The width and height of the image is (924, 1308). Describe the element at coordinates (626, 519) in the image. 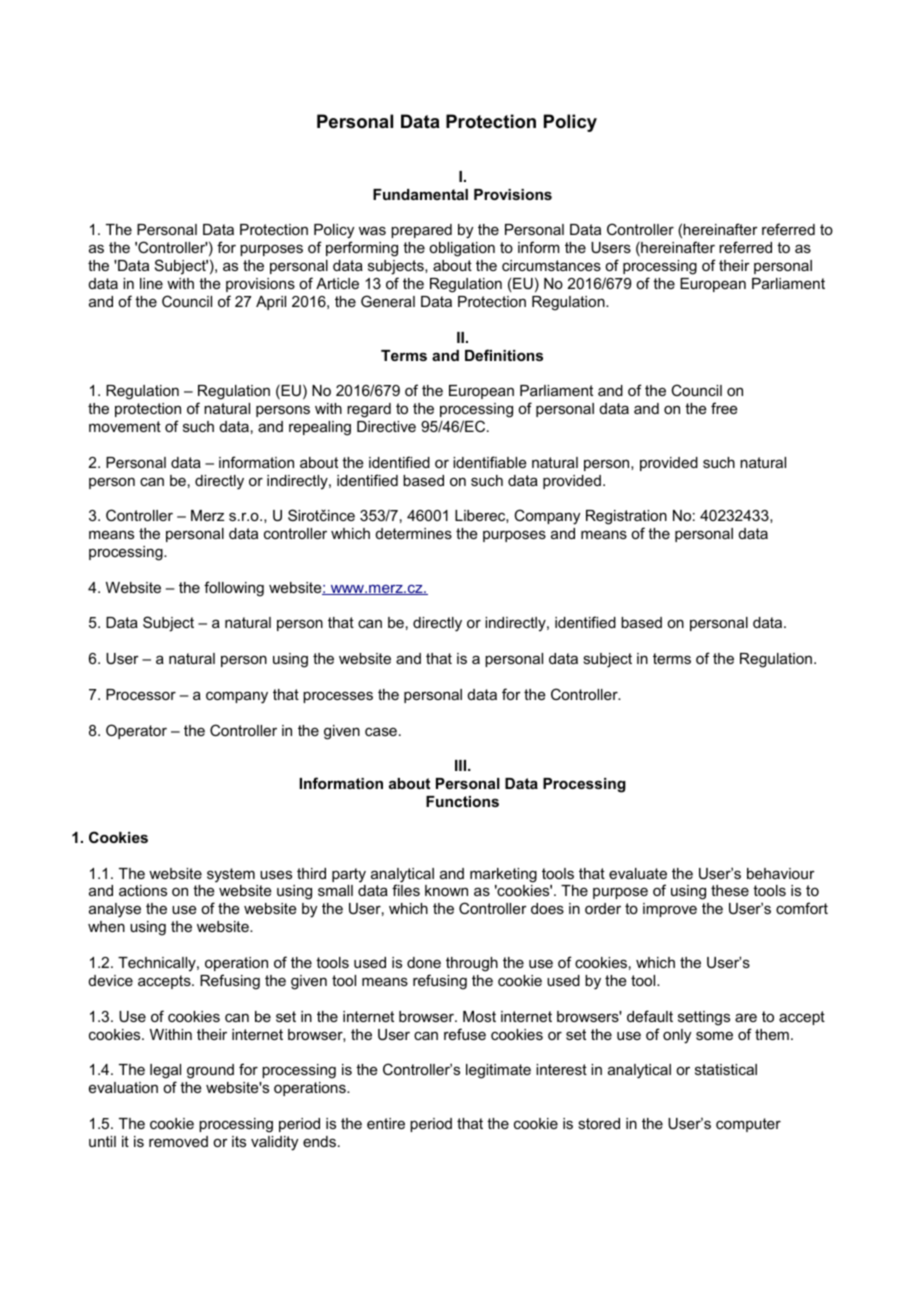

I see `Registration` at that location.
